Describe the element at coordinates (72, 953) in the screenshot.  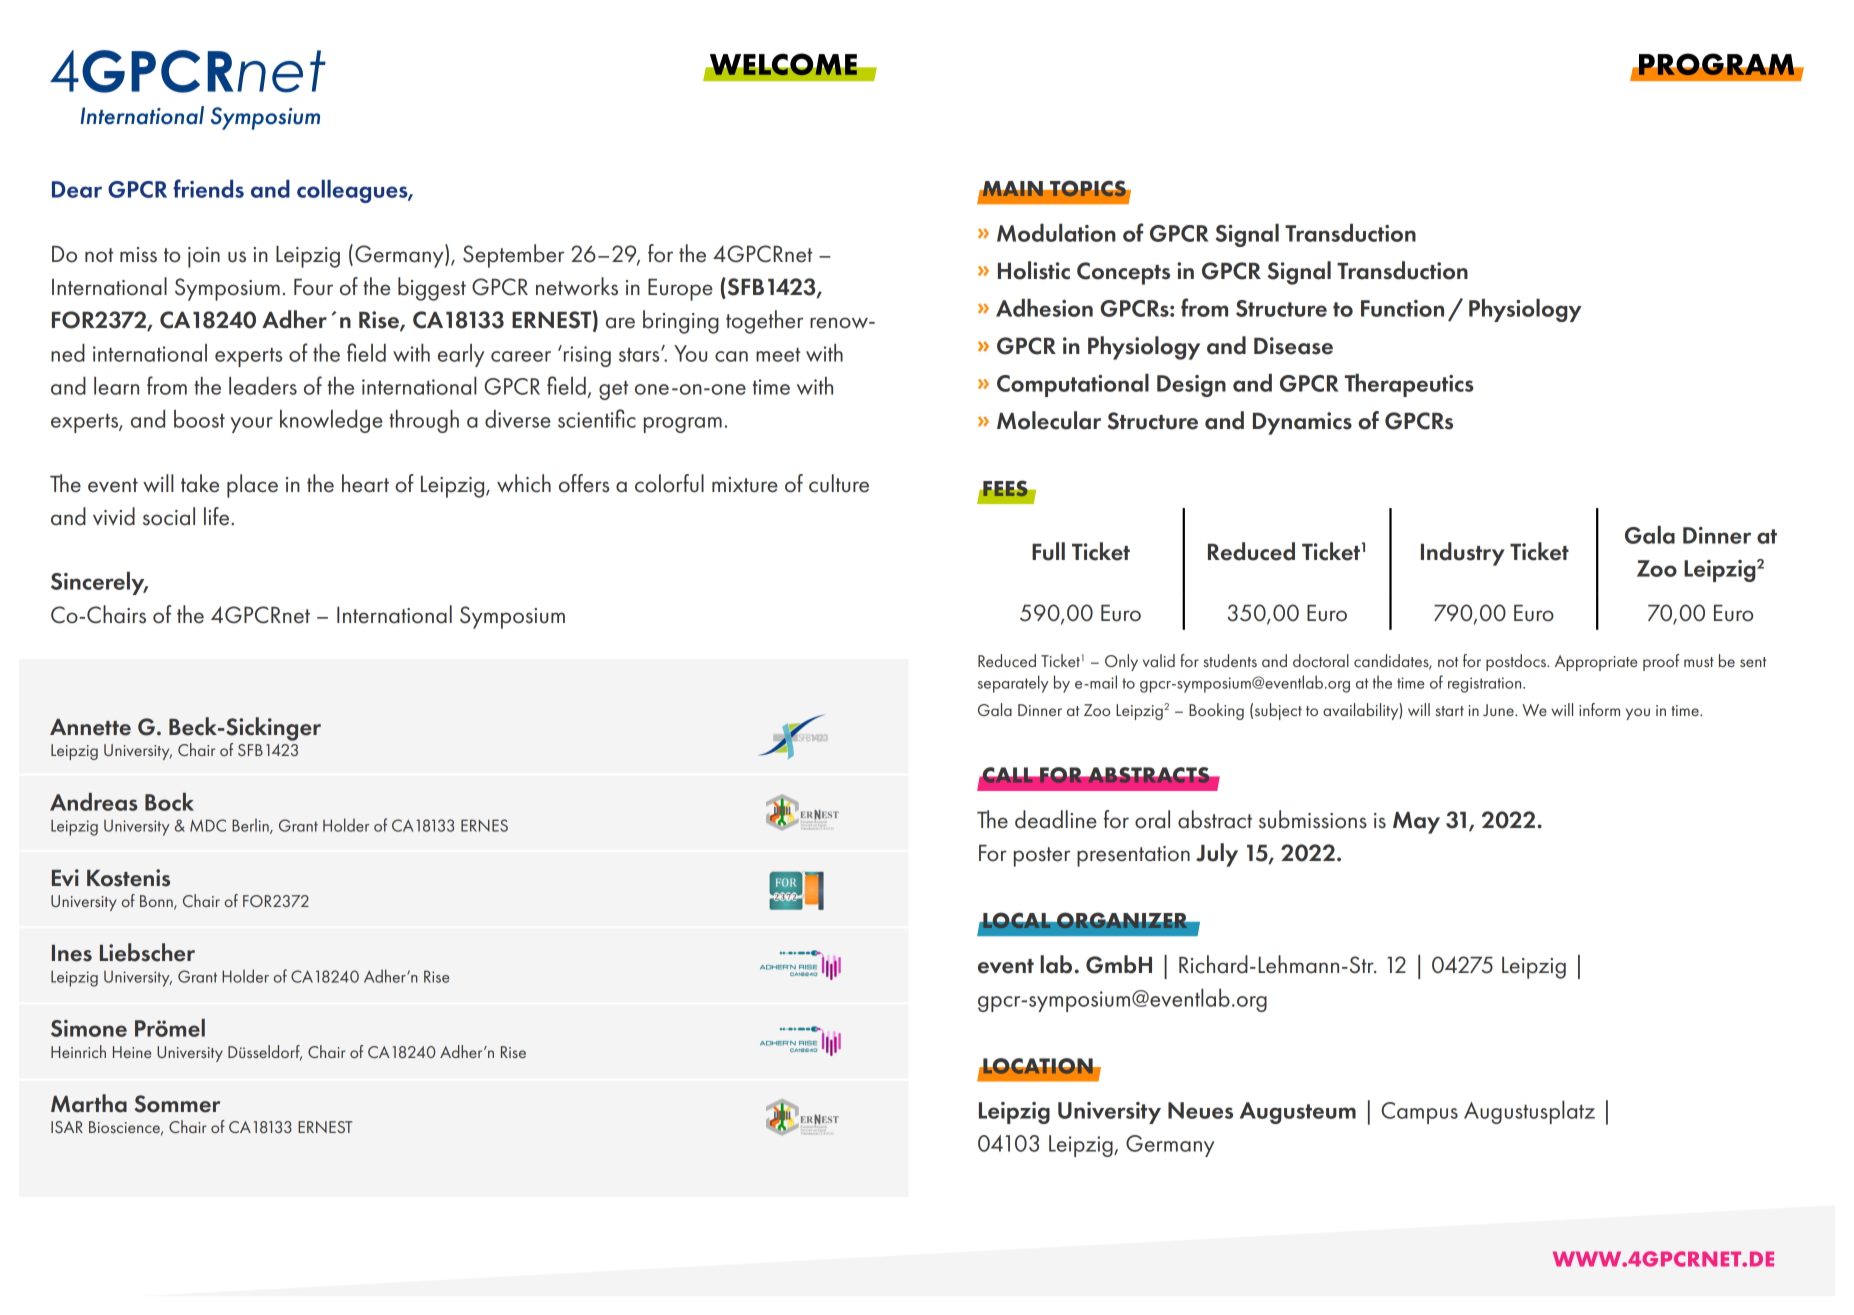
I see `Ines` at that location.
